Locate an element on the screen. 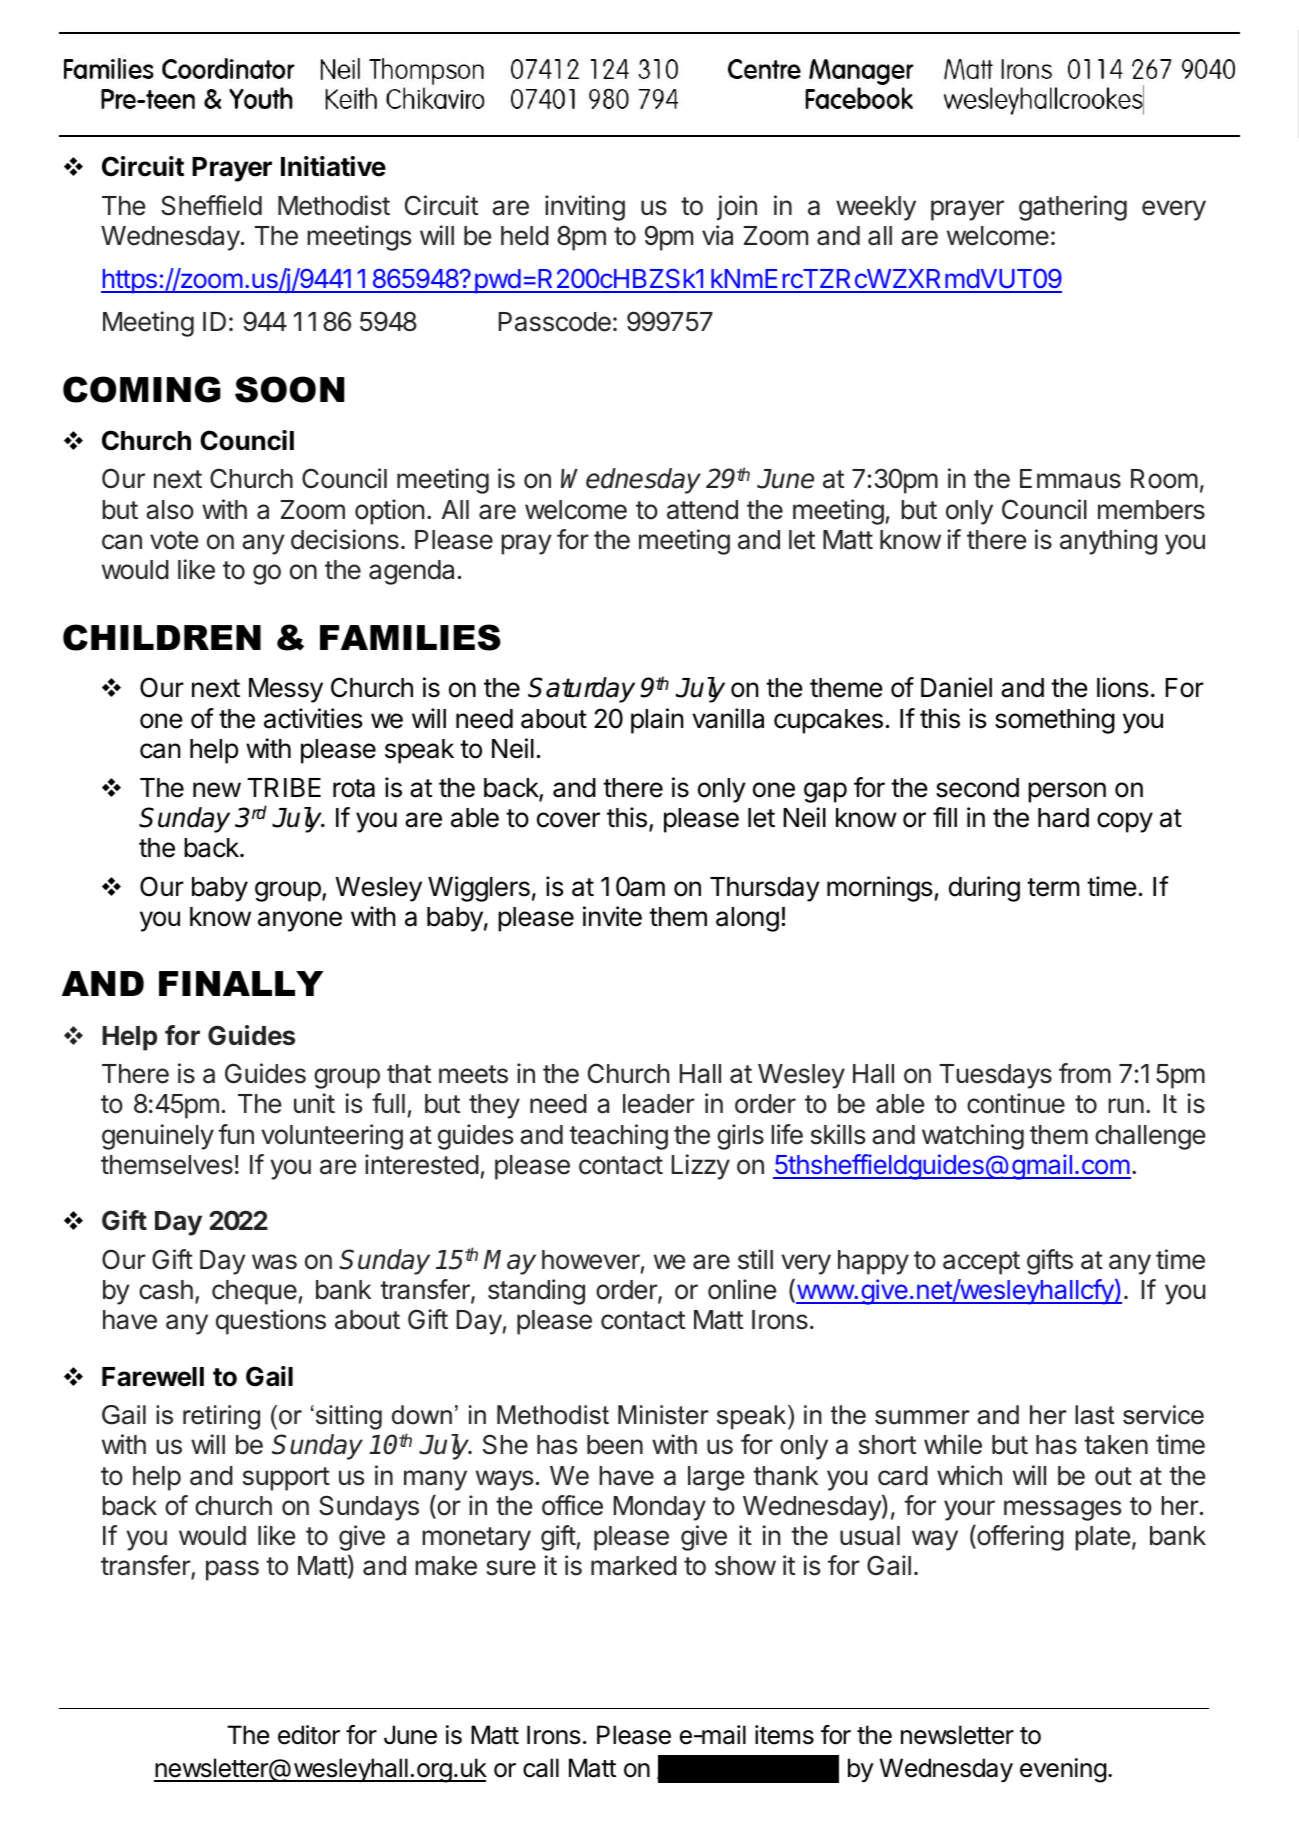  evening is located at coordinates (1063, 1770).
